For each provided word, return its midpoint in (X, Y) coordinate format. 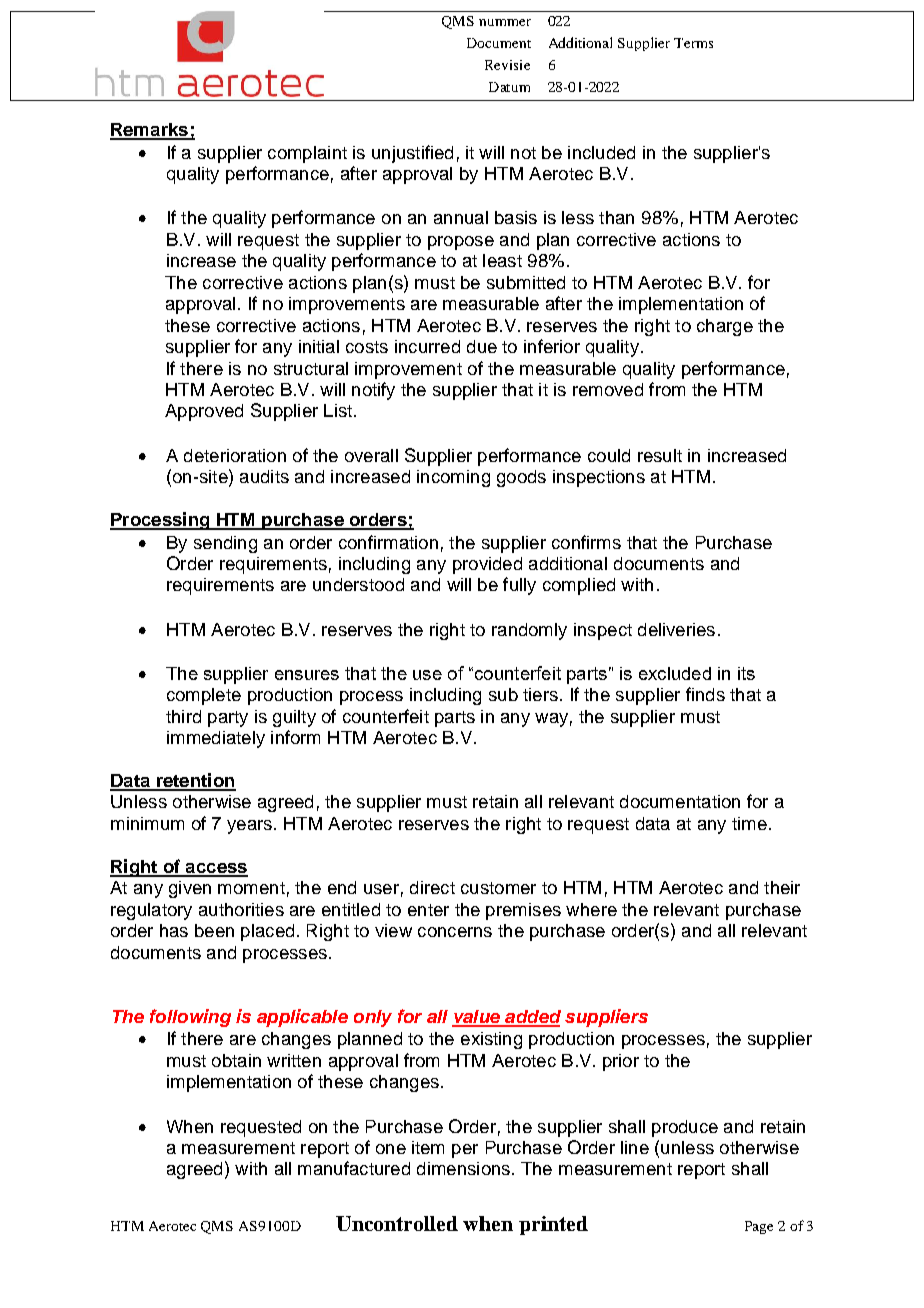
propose (461, 243)
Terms (693, 43)
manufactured (354, 1168)
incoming (453, 478)
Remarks (150, 131)
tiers (540, 694)
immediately (216, 739)
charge (725, 327)
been (214, 930)
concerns (455, 932)
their (782, 887)
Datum (509, 87)
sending (225, 544)
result (660, 455)
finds (705, 694)
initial (319, 346)
